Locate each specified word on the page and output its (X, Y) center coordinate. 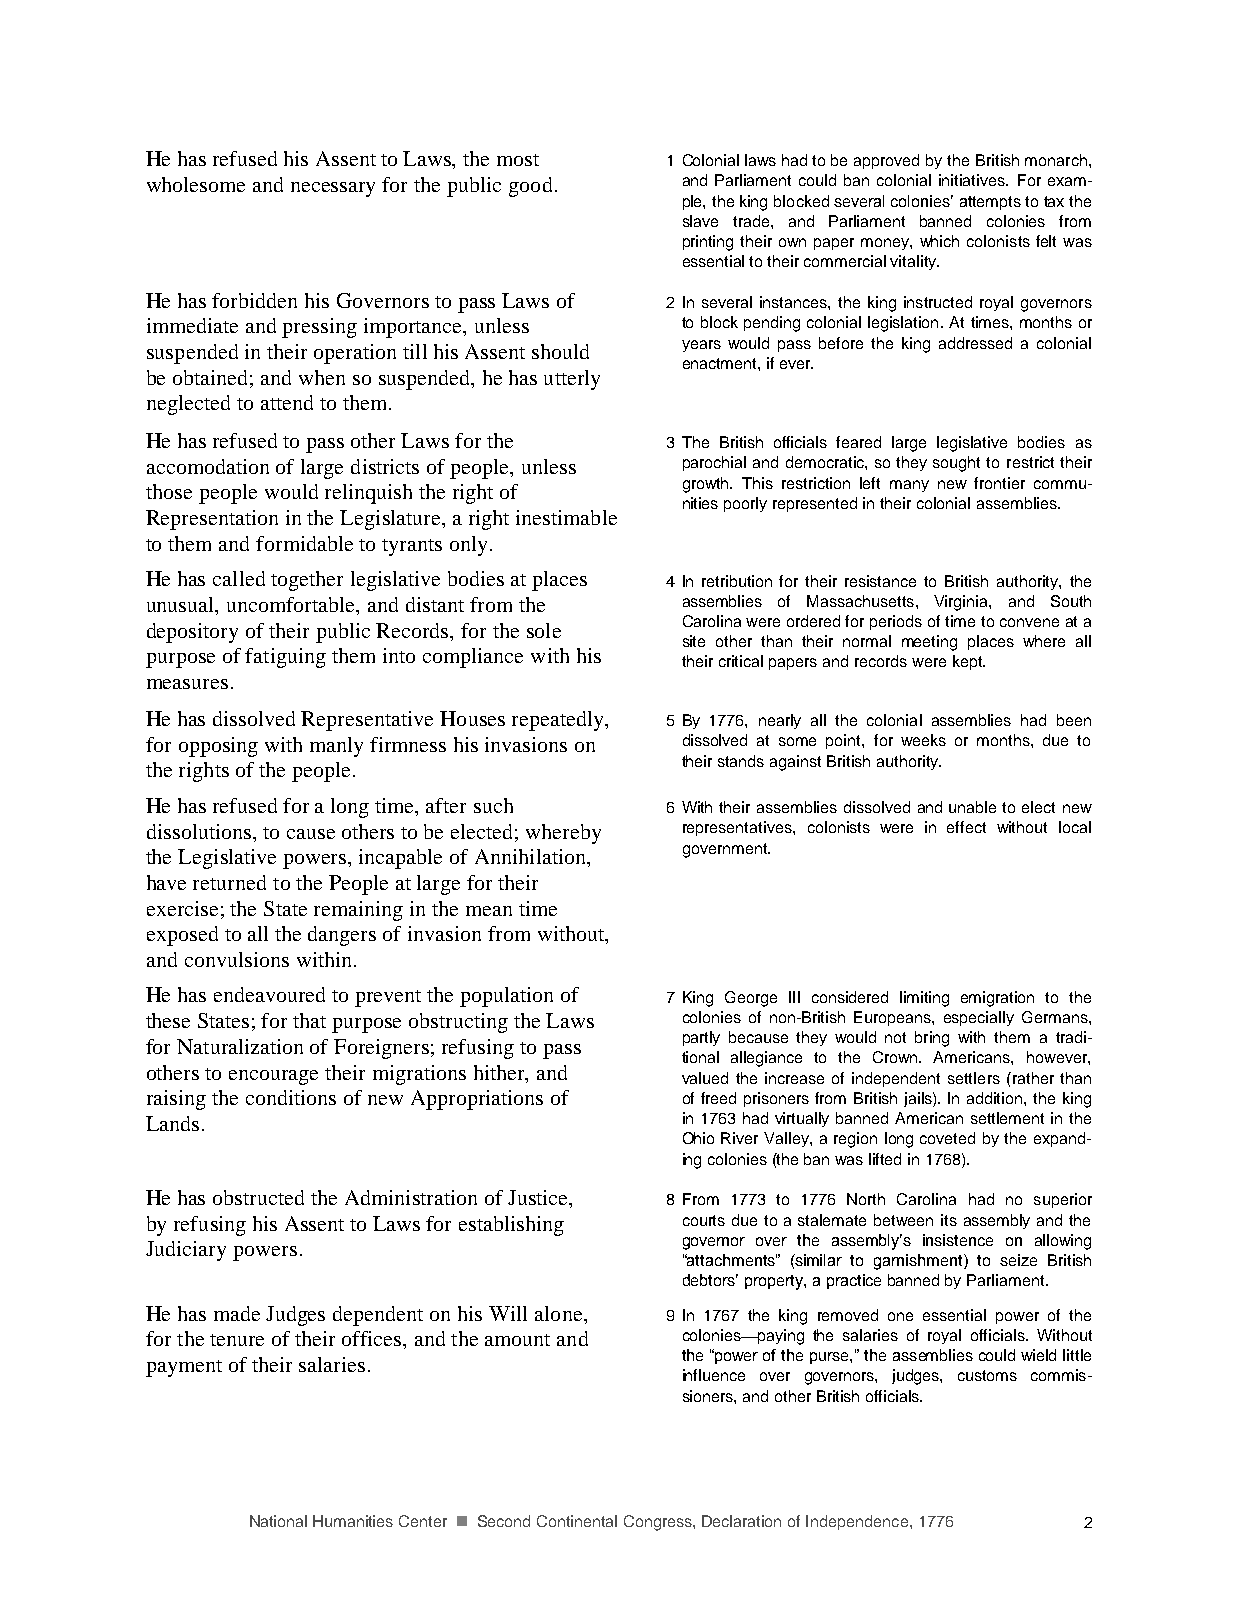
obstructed (258, 1197)
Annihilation (532, 858)
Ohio (698, 1138)
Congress (659, 1523)
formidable (304, 543)
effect (966, 827)
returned (229, 882)
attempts (990, 203)
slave (700, 221)
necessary (333, 189)
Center (423, 1521)
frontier (999, 483)
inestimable (566, 517)
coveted (947, 1138)
